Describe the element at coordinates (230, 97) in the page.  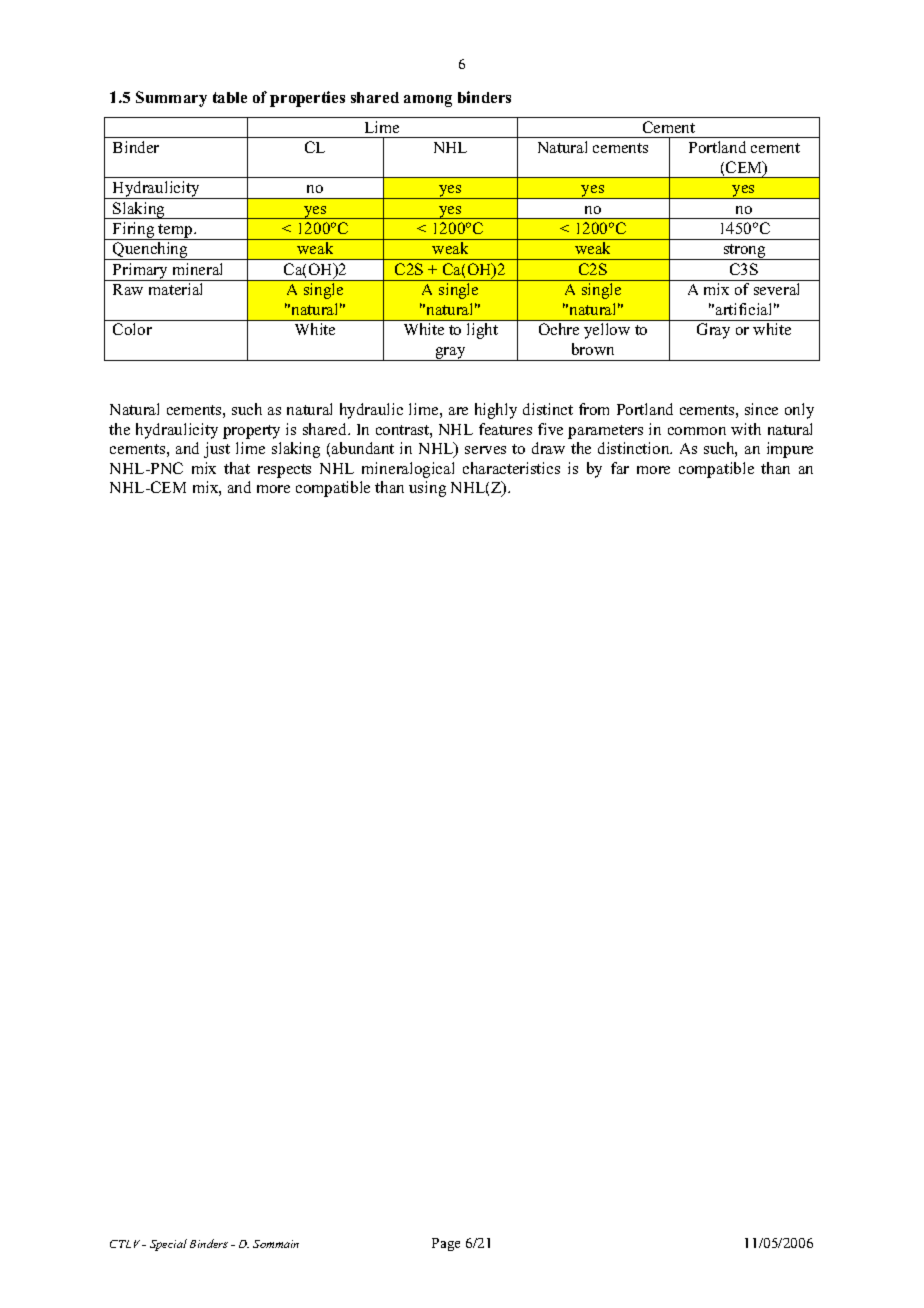
I see `table` at that location.
